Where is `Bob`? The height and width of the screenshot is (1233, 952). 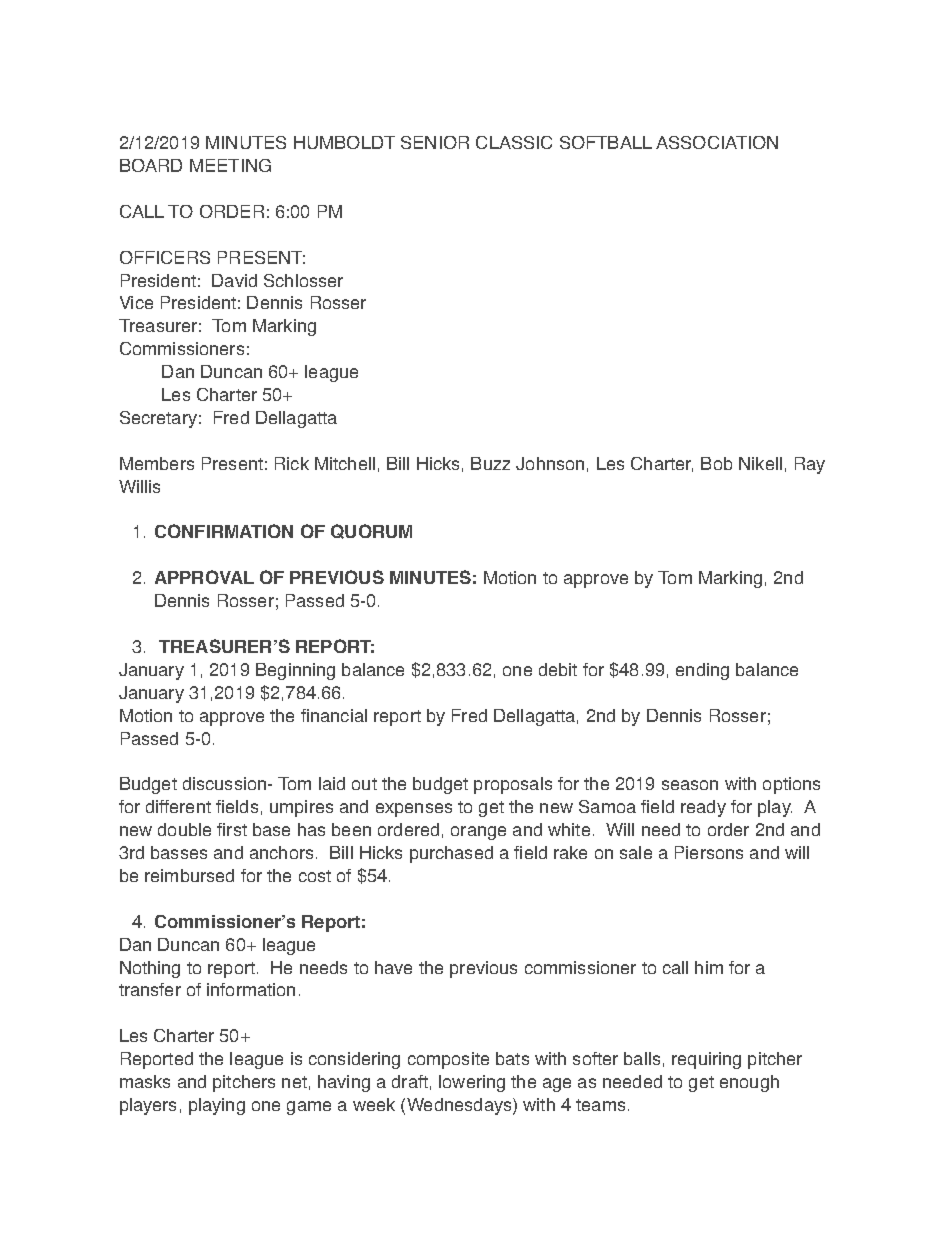
Bob is located at coordinates (716, 463).
